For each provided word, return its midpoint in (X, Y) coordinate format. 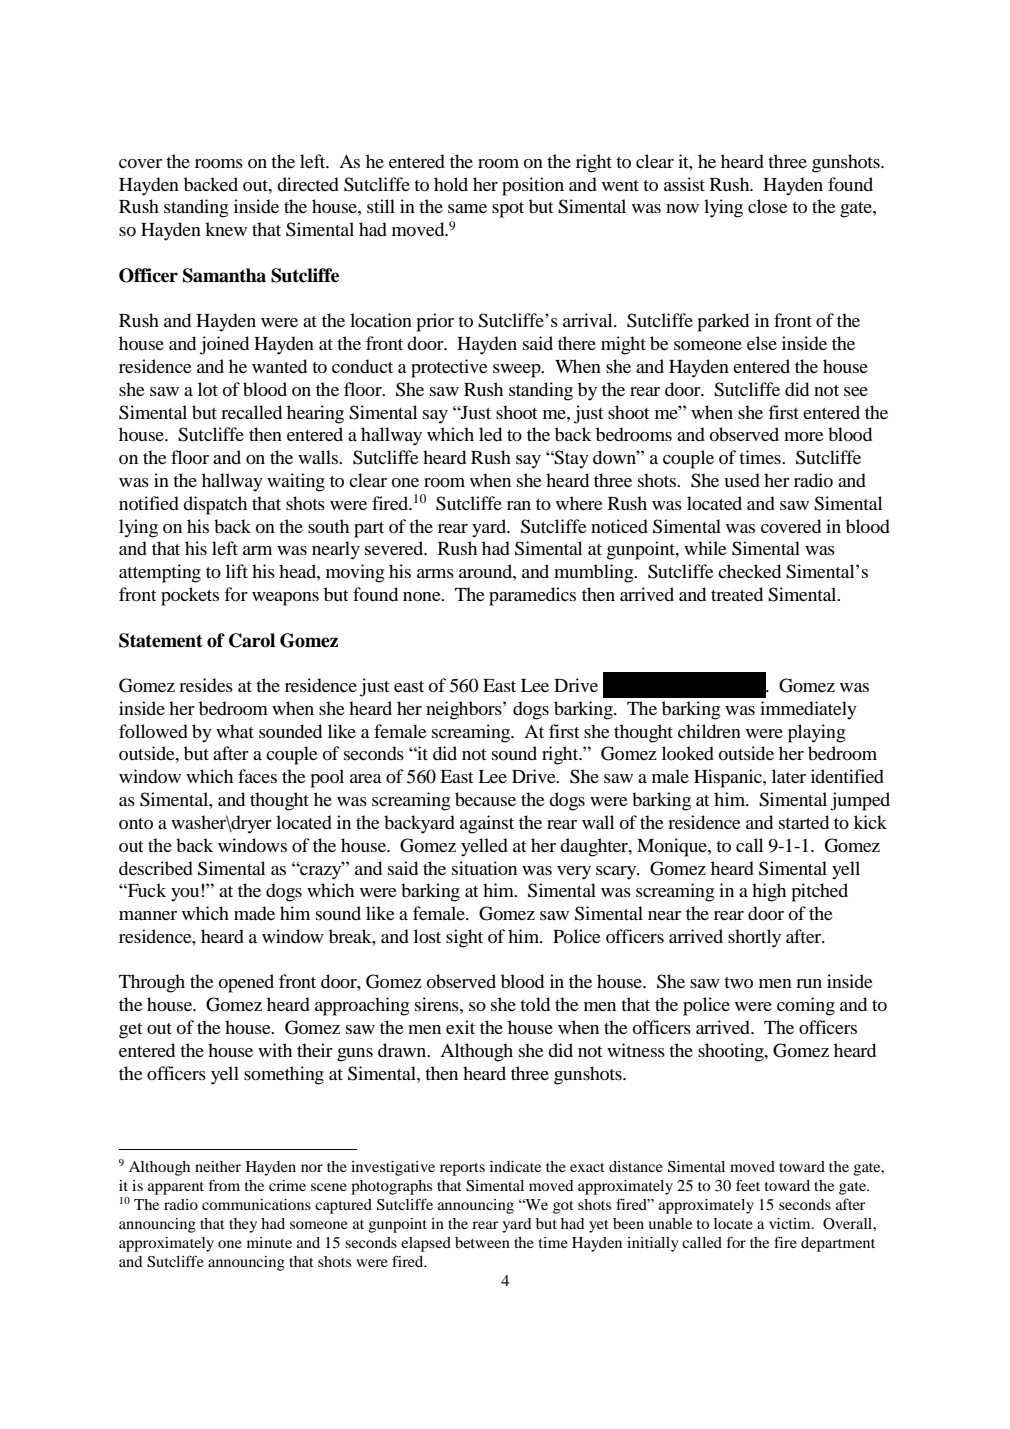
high (769, 892)
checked (749, 571)
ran (519, 505)
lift (237, 571)
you (185, 895)
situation (484, 868)
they (243, 1225)
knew (226, 229)
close (768, 206)
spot (508, 210)
